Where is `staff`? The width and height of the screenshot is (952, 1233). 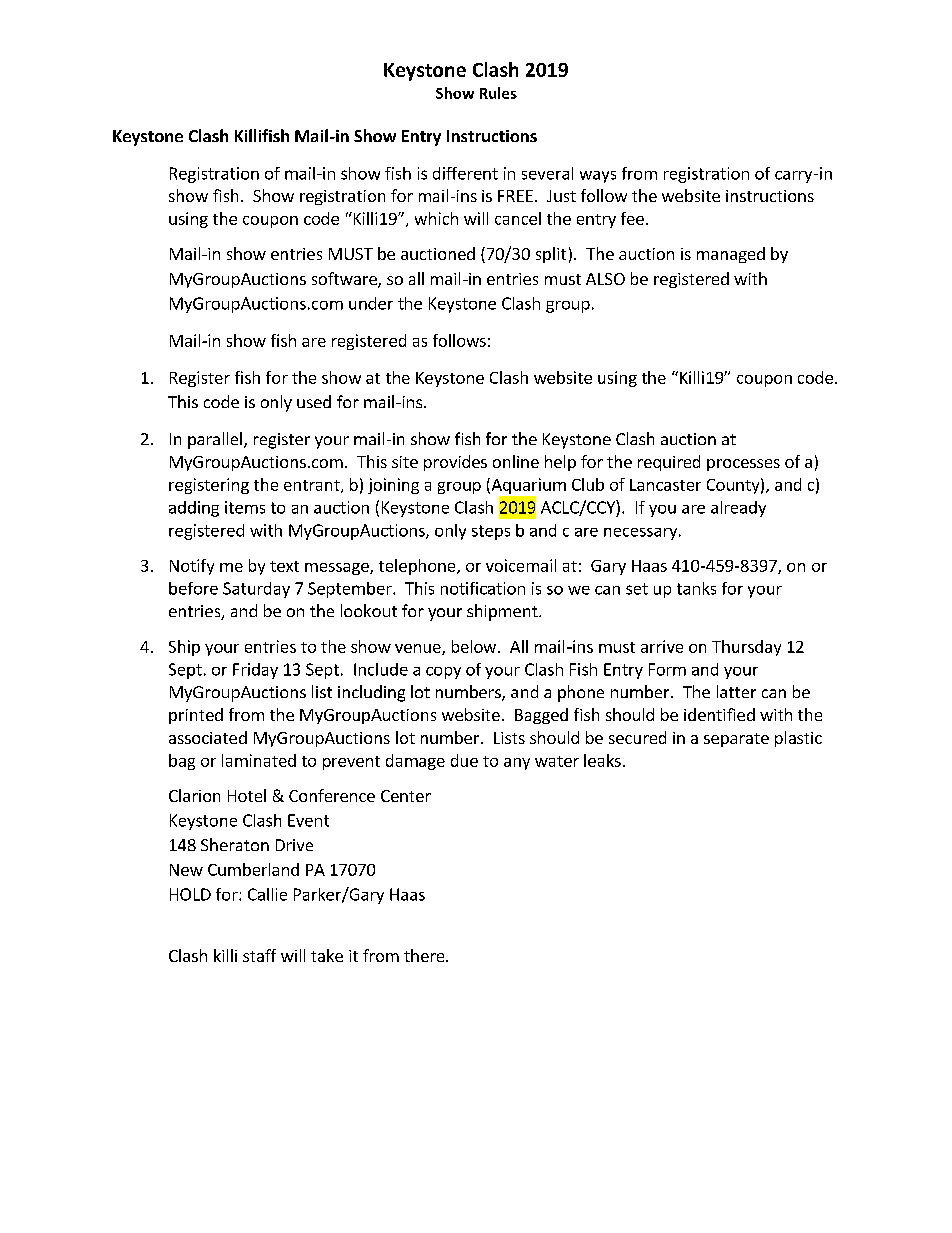 staff is located at coordinates (259, 955).
